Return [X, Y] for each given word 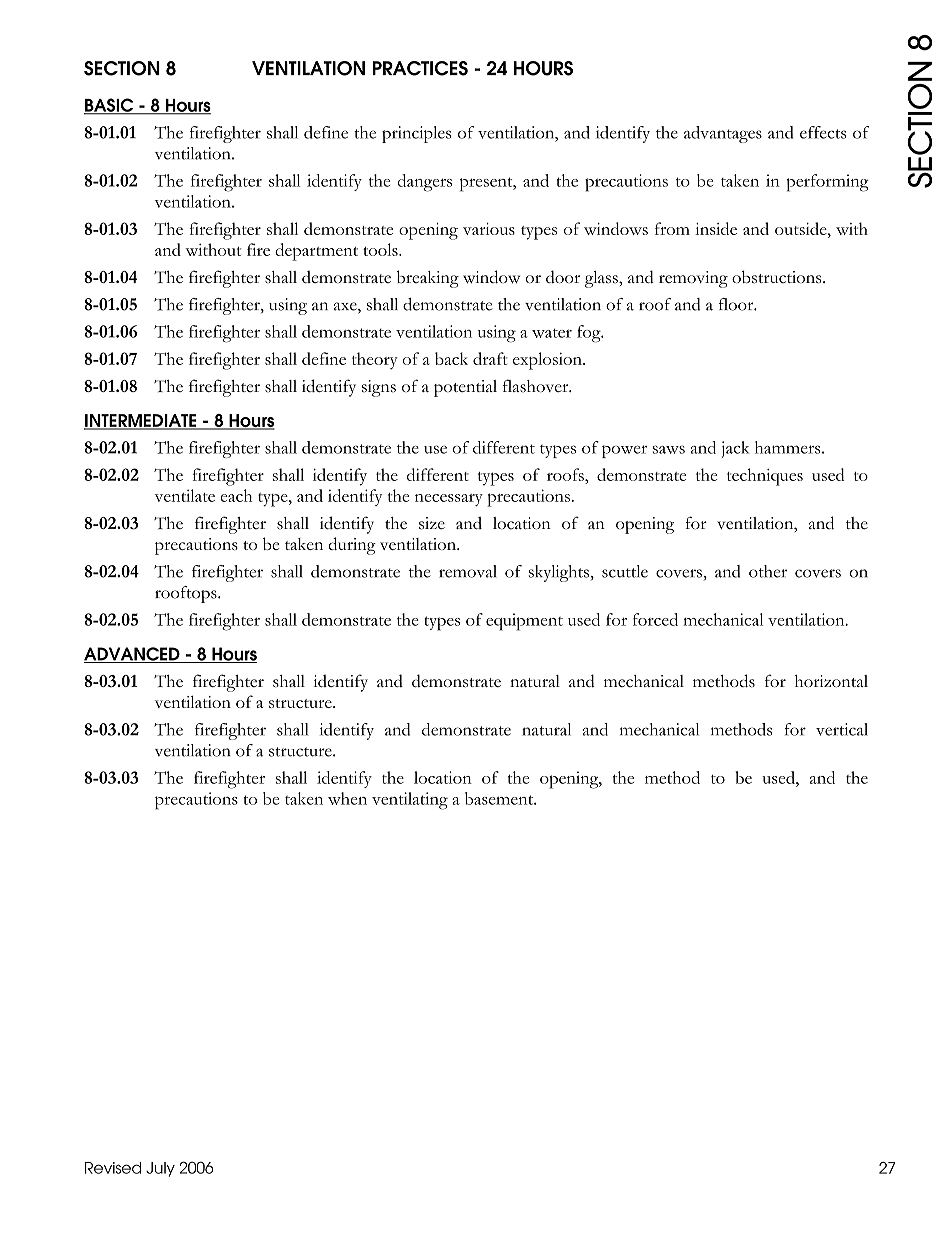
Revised [113, 1168]
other [768, 571]
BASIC [110, 106]
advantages [723, 134]
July [160, 1169]
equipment [524, 622]
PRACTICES [420, 68]
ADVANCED [133, 655]
